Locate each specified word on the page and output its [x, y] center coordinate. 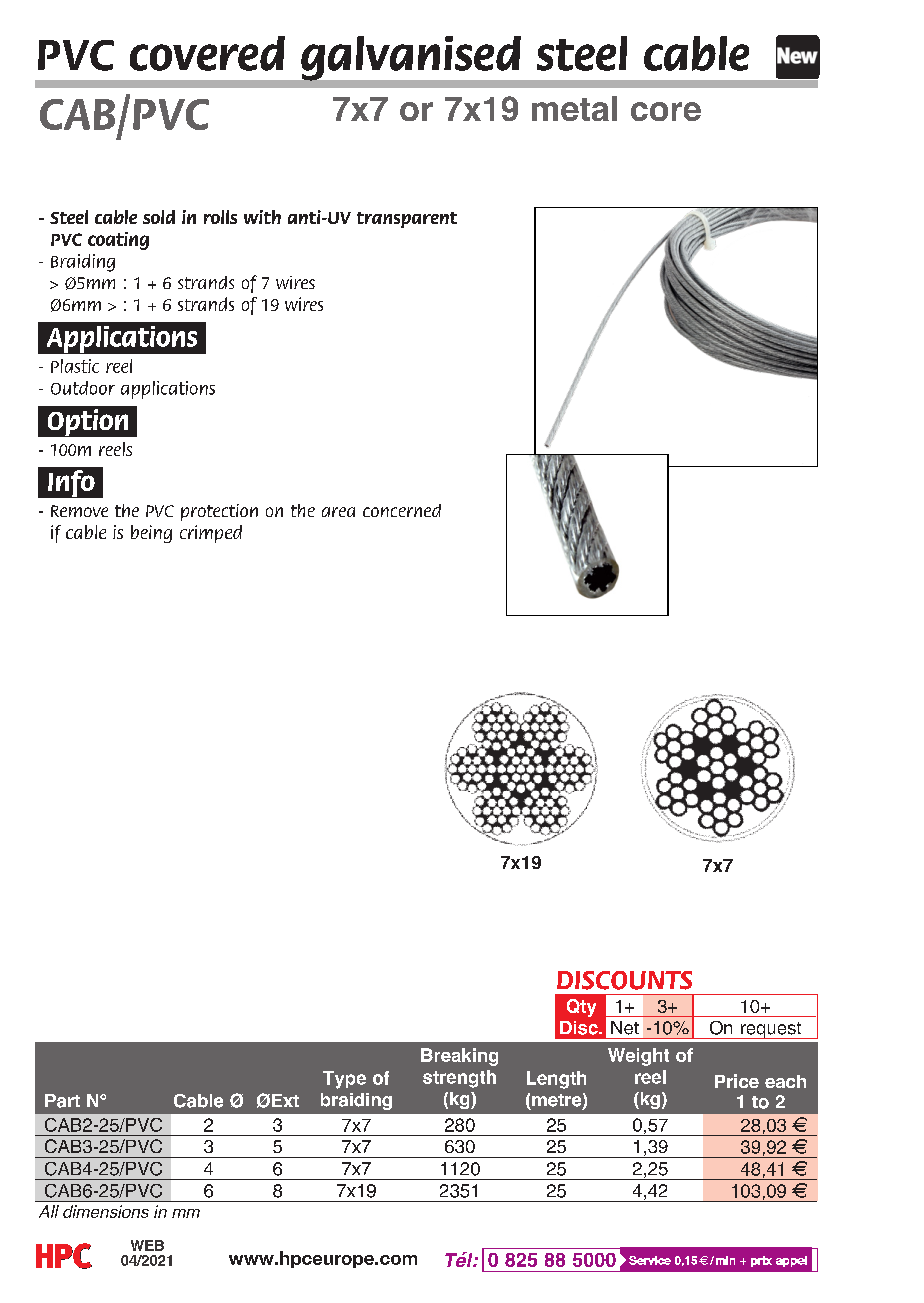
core [666, 111]
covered [207, 53]
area [338, 512]
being [151, 534]
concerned [402, 510]
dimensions [106, 1211]
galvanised [411, 58]
